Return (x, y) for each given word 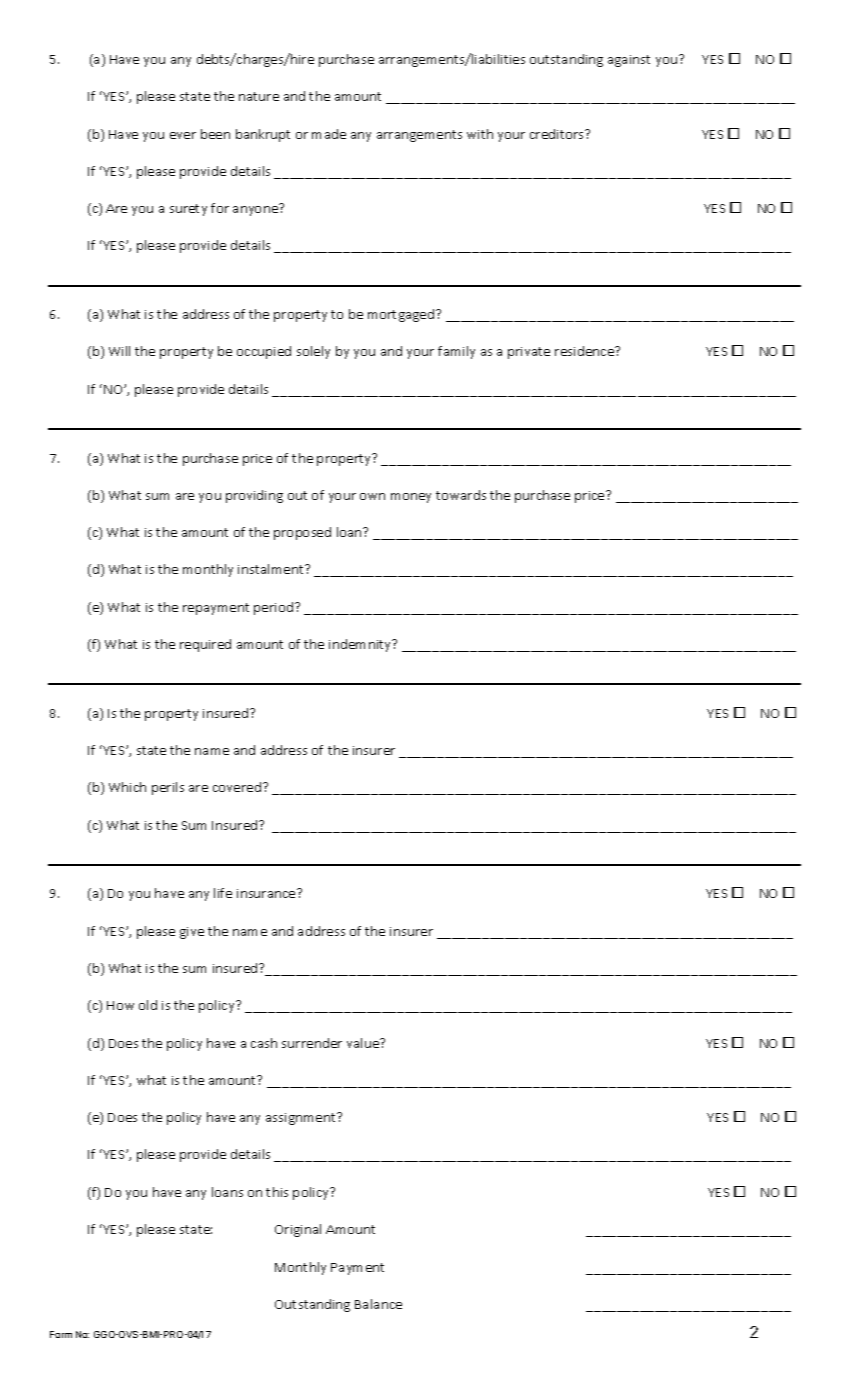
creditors (558, 134)
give (192, 933)
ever (183, 135)
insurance (267, 893)
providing (254, 496)
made (329, 134)
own (372, 496)
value (364, 1043)
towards (461, 495)
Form (61, 1334)
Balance (378, 1304)
